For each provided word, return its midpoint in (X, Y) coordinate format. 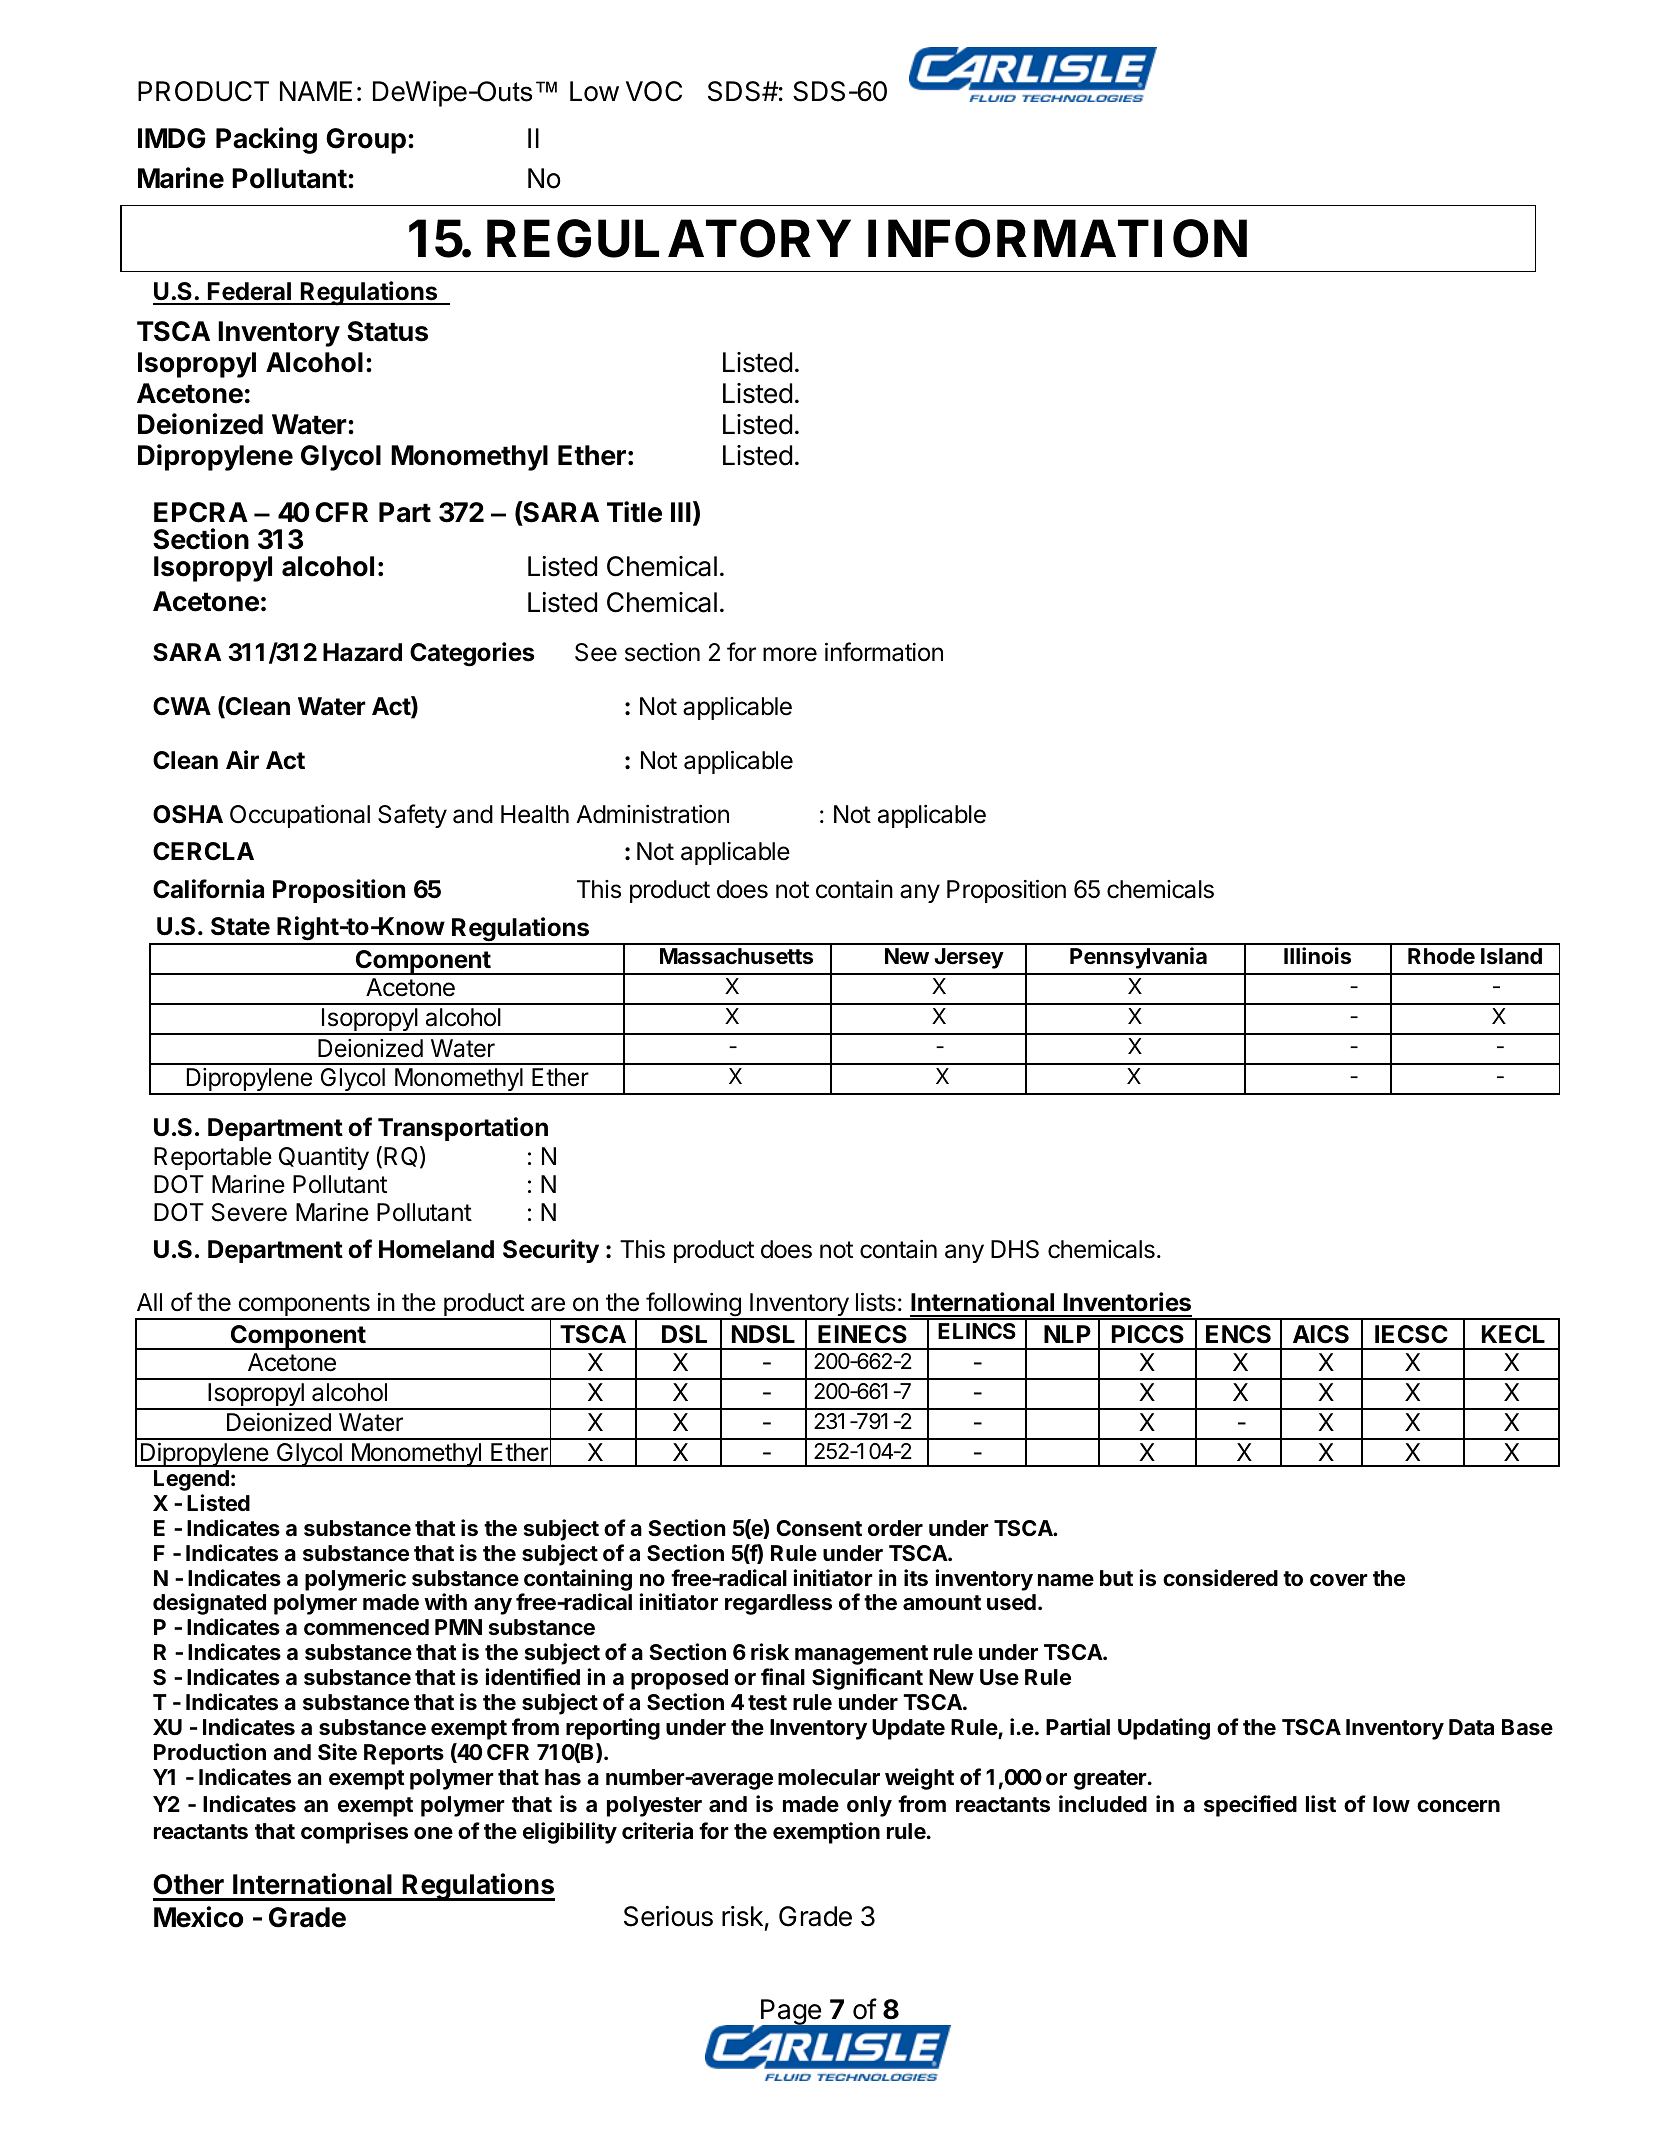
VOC (654, 91)
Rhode (1441, 956)
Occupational (300, 816)
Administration (652, 814)
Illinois (1317, 956)
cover (1339, 1580)
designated (209, 1604)
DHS (1015, 1249)
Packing (266, 140)
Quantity (324, 1158)
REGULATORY (669, 238)
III (681, 512)
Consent (819, 1528)
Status (387, 331)
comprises (354, 1833)
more (790, 654)
